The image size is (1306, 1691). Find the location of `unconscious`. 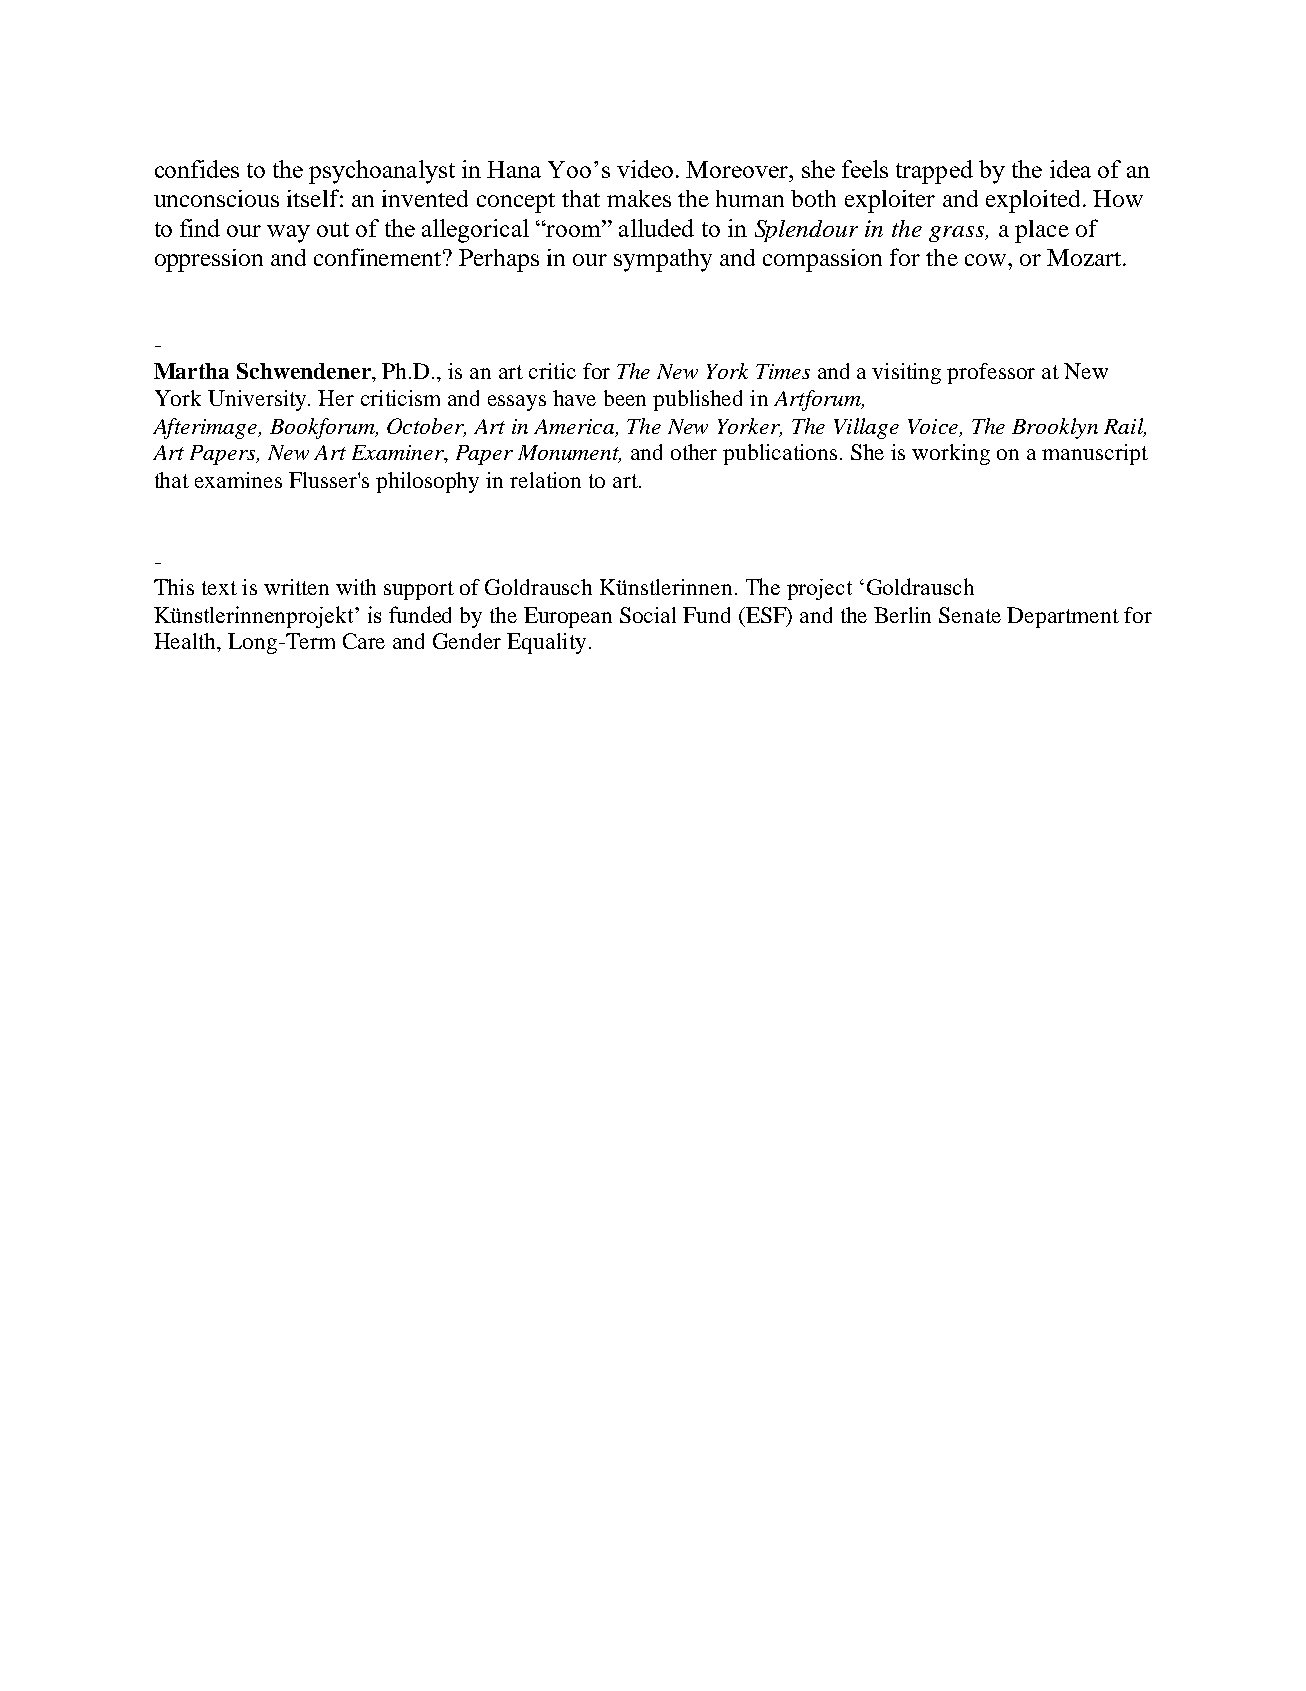

unconscious is located at coordinates (216, 198).
